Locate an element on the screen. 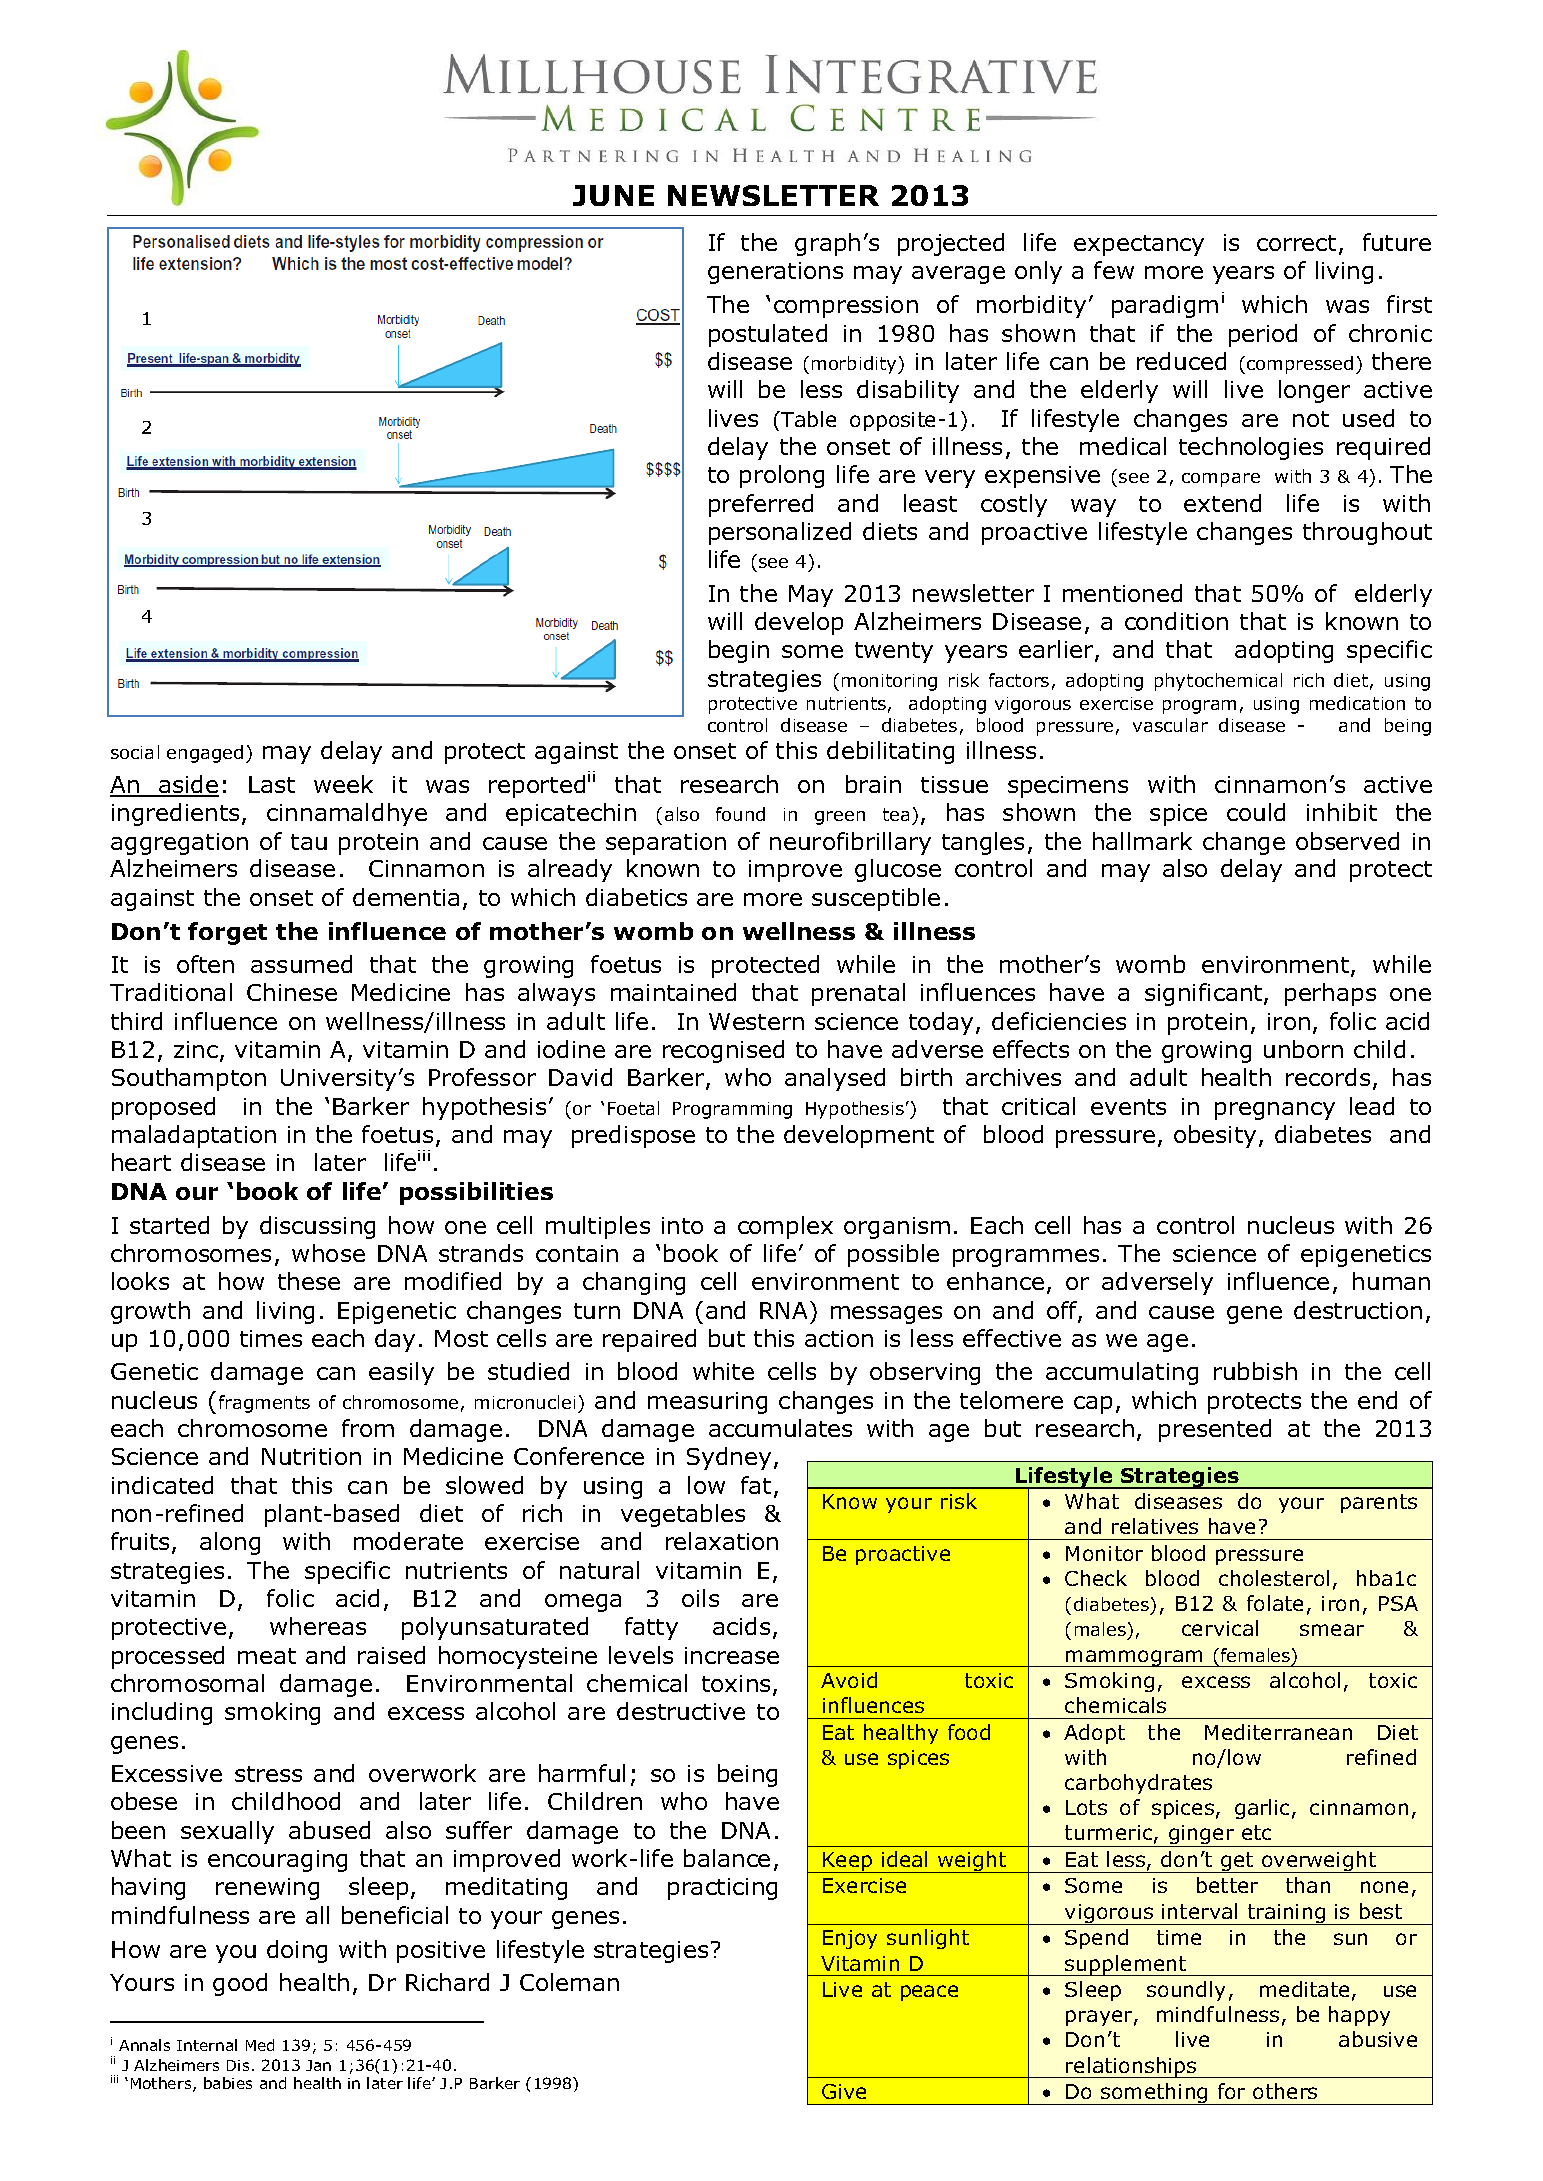 The width and height of the screenshot is (1543, 2181). JUNE is located at coordinates (613, 195).
